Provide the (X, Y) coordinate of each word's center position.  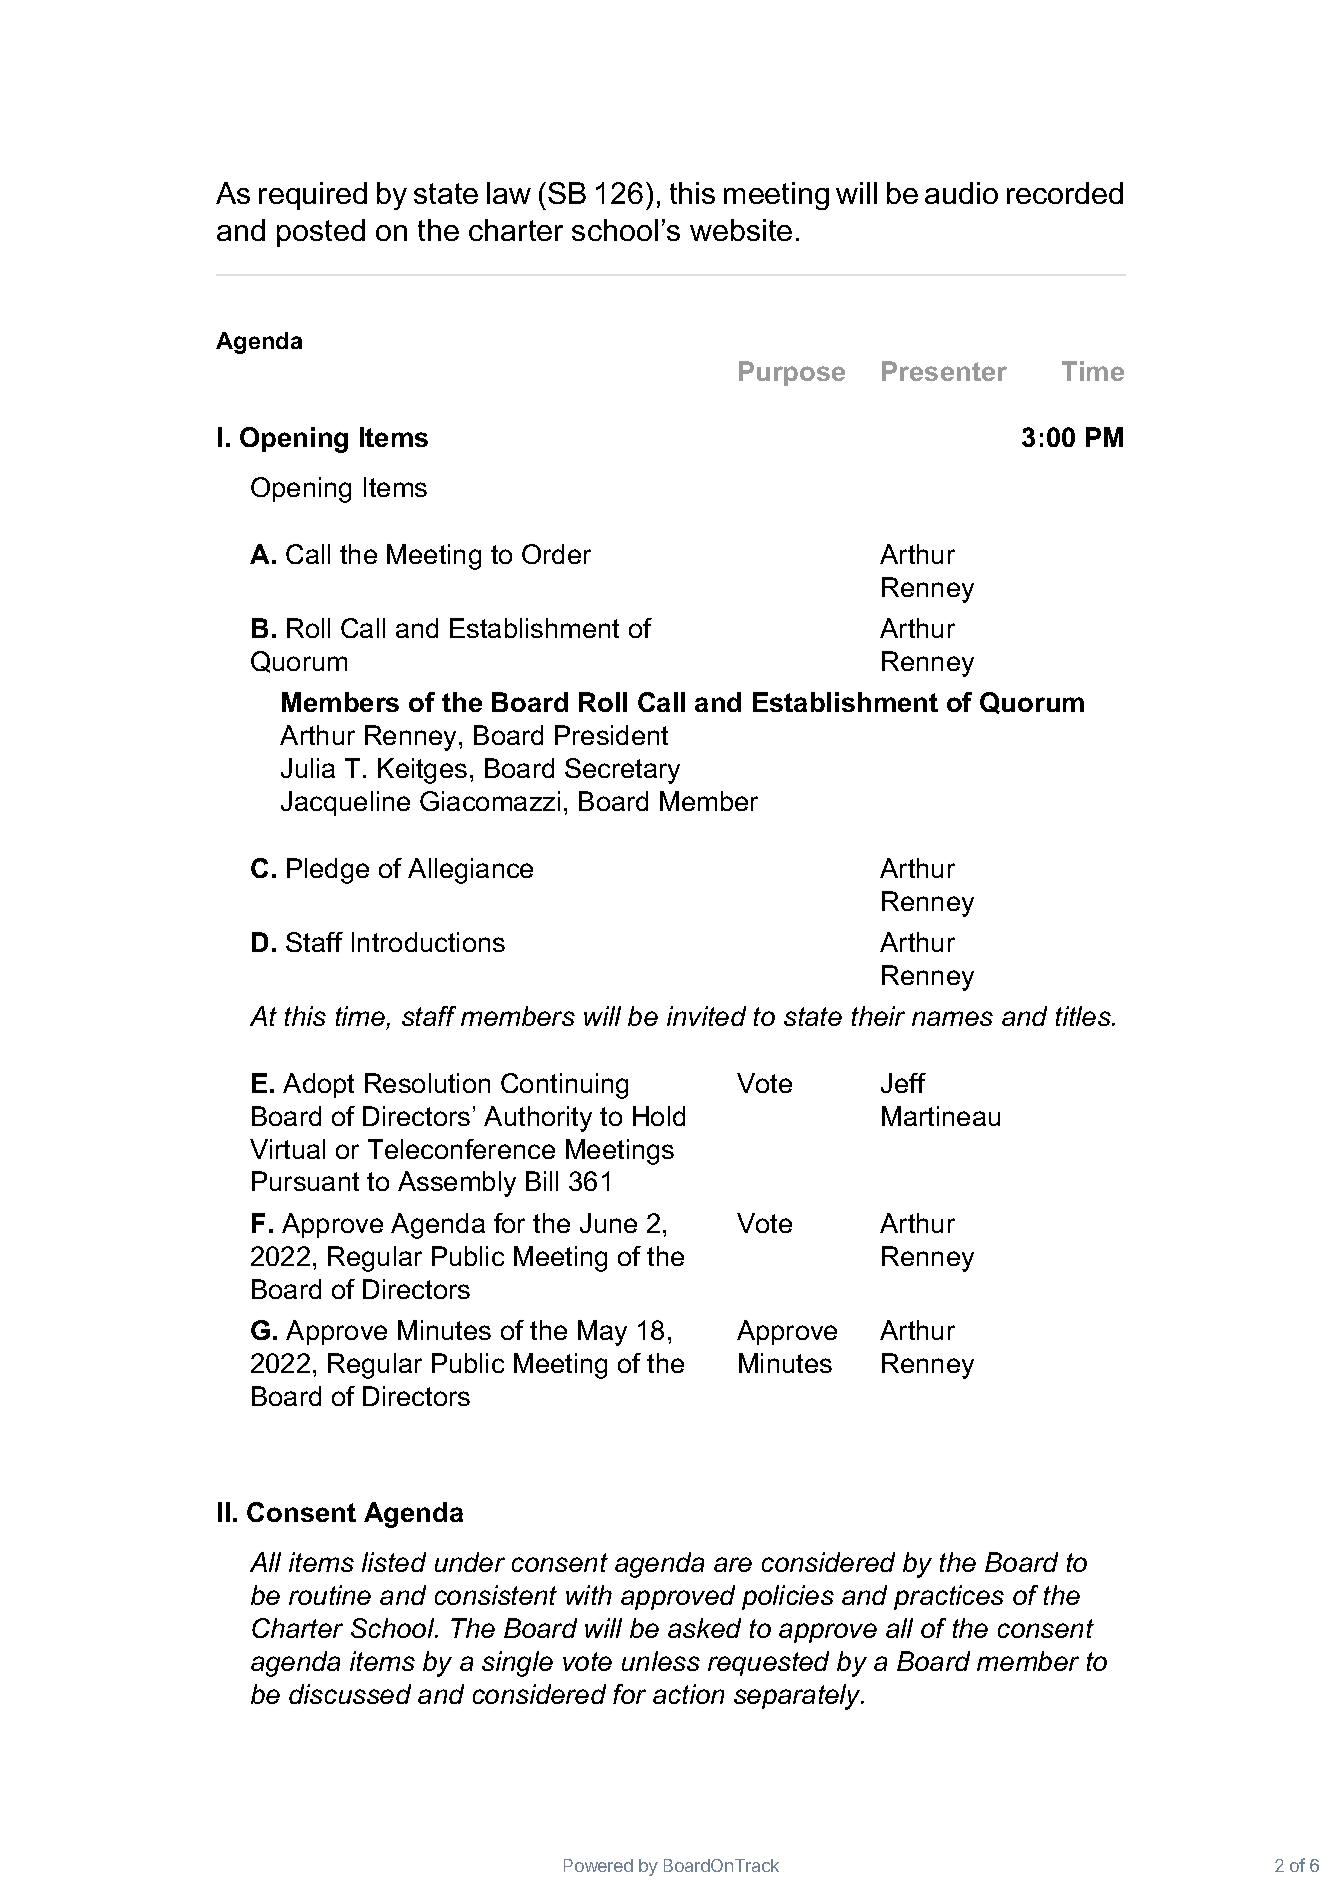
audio (961, 193)
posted (321, 233)
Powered (598, 1865)
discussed (350, 1694)
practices (949, 1597)
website (741, 230)
